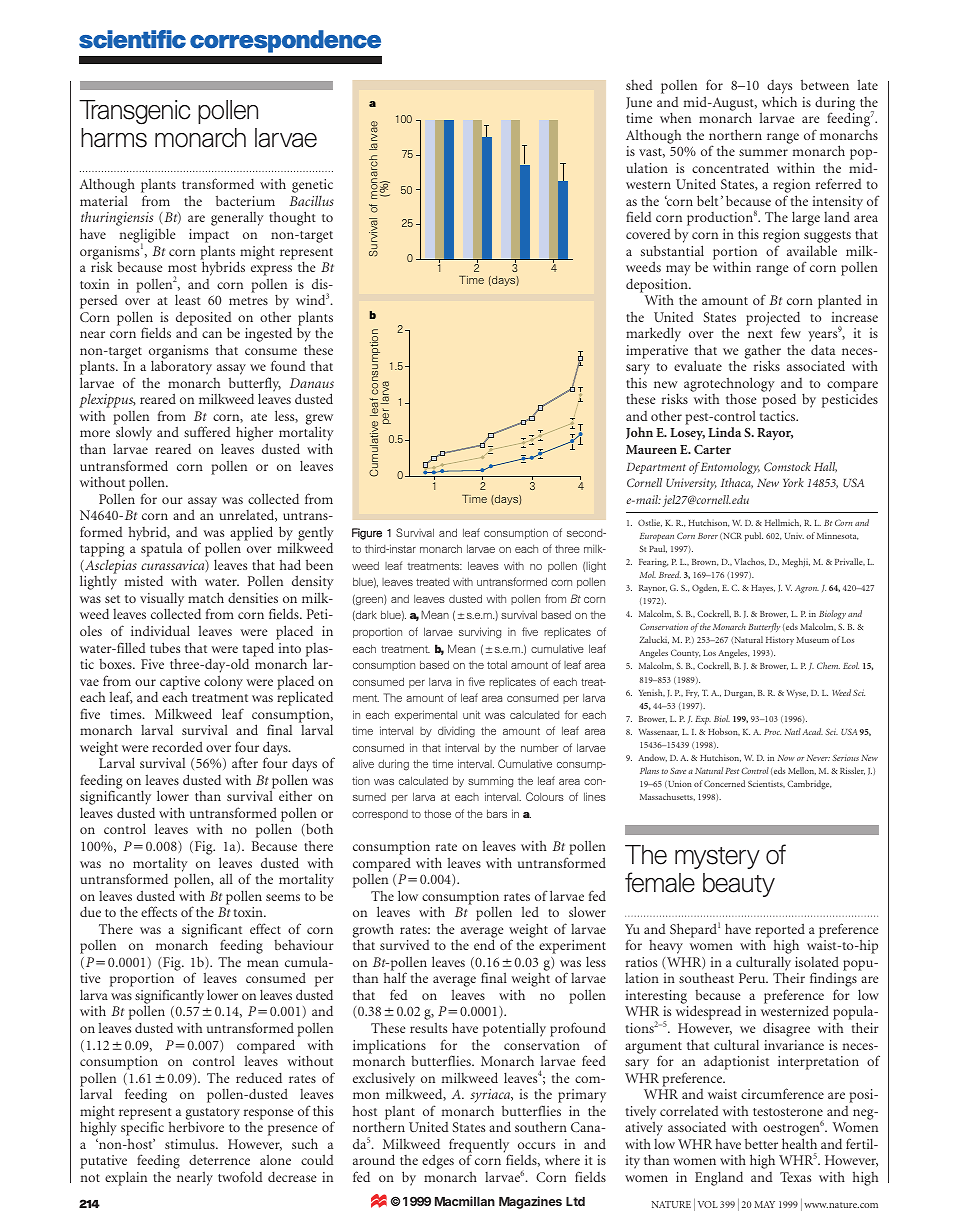 Image resolution: width=964 pixels, height=1232 pixels. Describe the element at coordinates (780, 641) in the screenshot. I see `History` at that location.
